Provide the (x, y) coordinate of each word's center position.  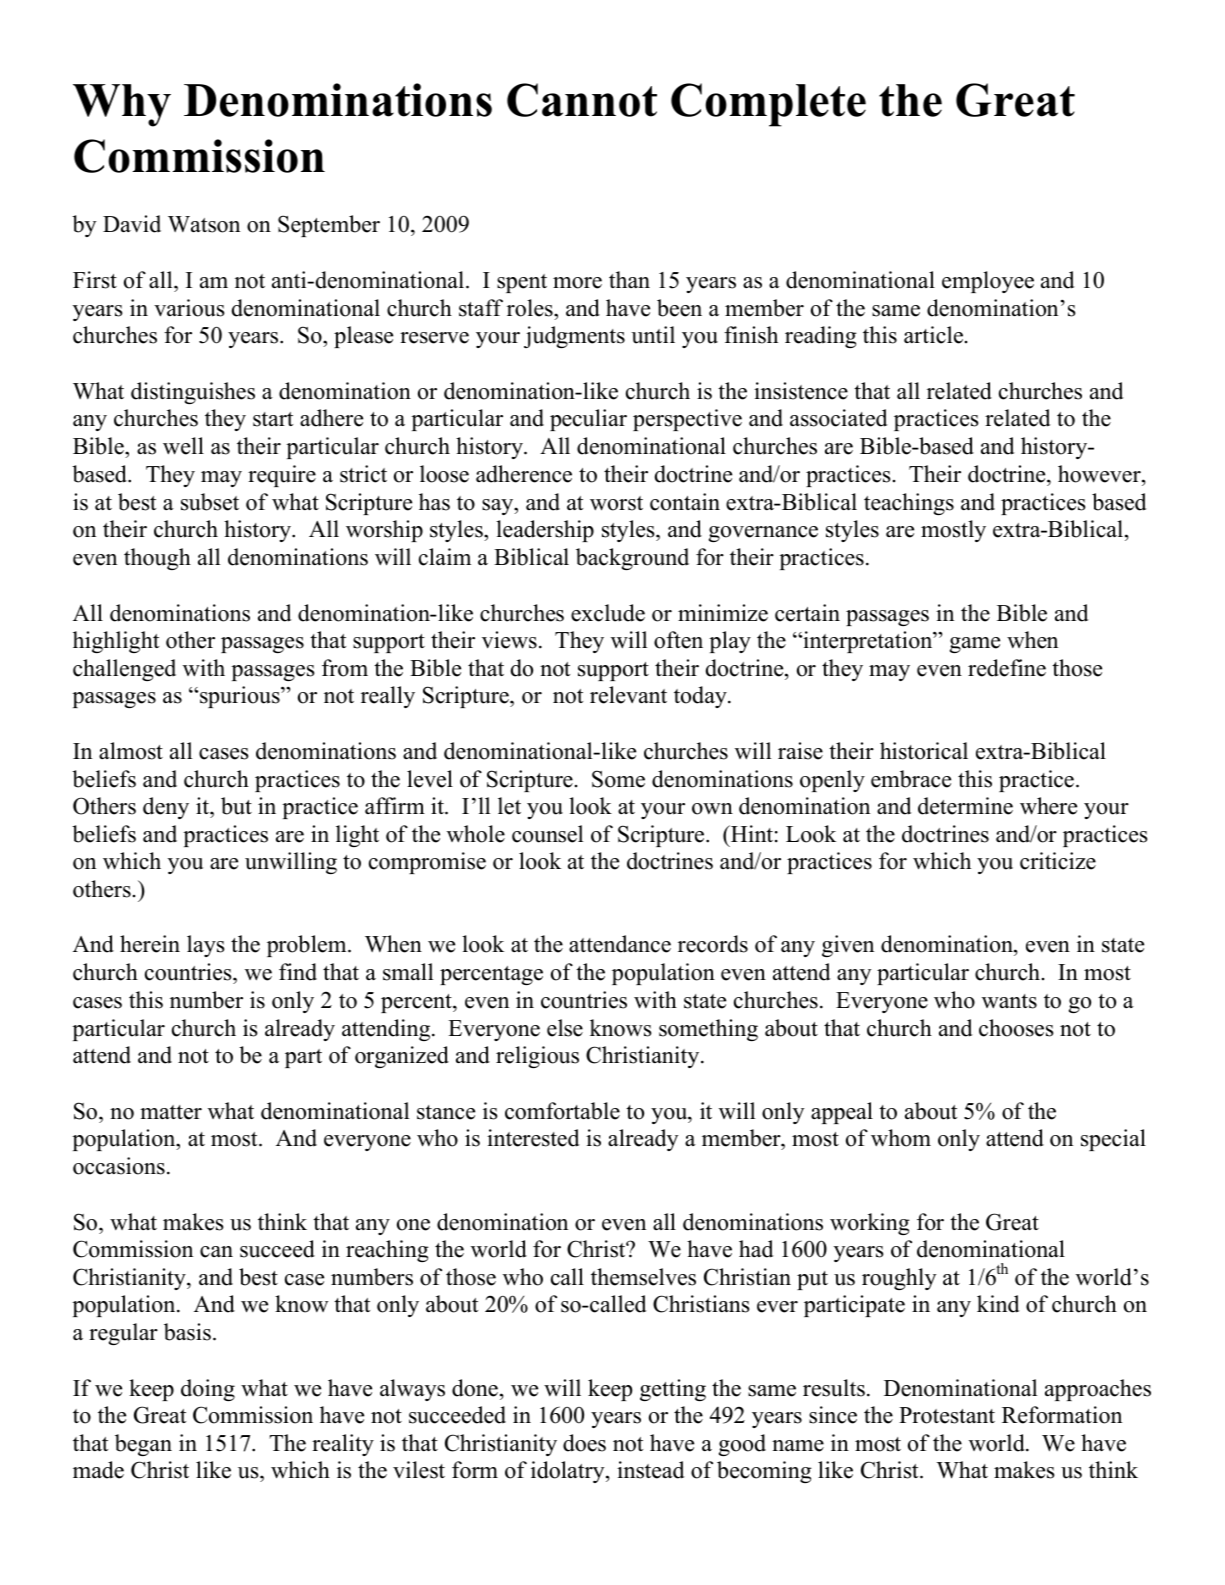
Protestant (947, 1415)
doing (208, 1390)
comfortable (562, 1111)
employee (988, 282)
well (183, 446)
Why (122, 105)
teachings (909, 504)
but (236, 806)
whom (901, 1138)
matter (171, 1112)
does (584, 1443)
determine (965, 806)
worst (616, 503)
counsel (547, 834)
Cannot (582, 100)
